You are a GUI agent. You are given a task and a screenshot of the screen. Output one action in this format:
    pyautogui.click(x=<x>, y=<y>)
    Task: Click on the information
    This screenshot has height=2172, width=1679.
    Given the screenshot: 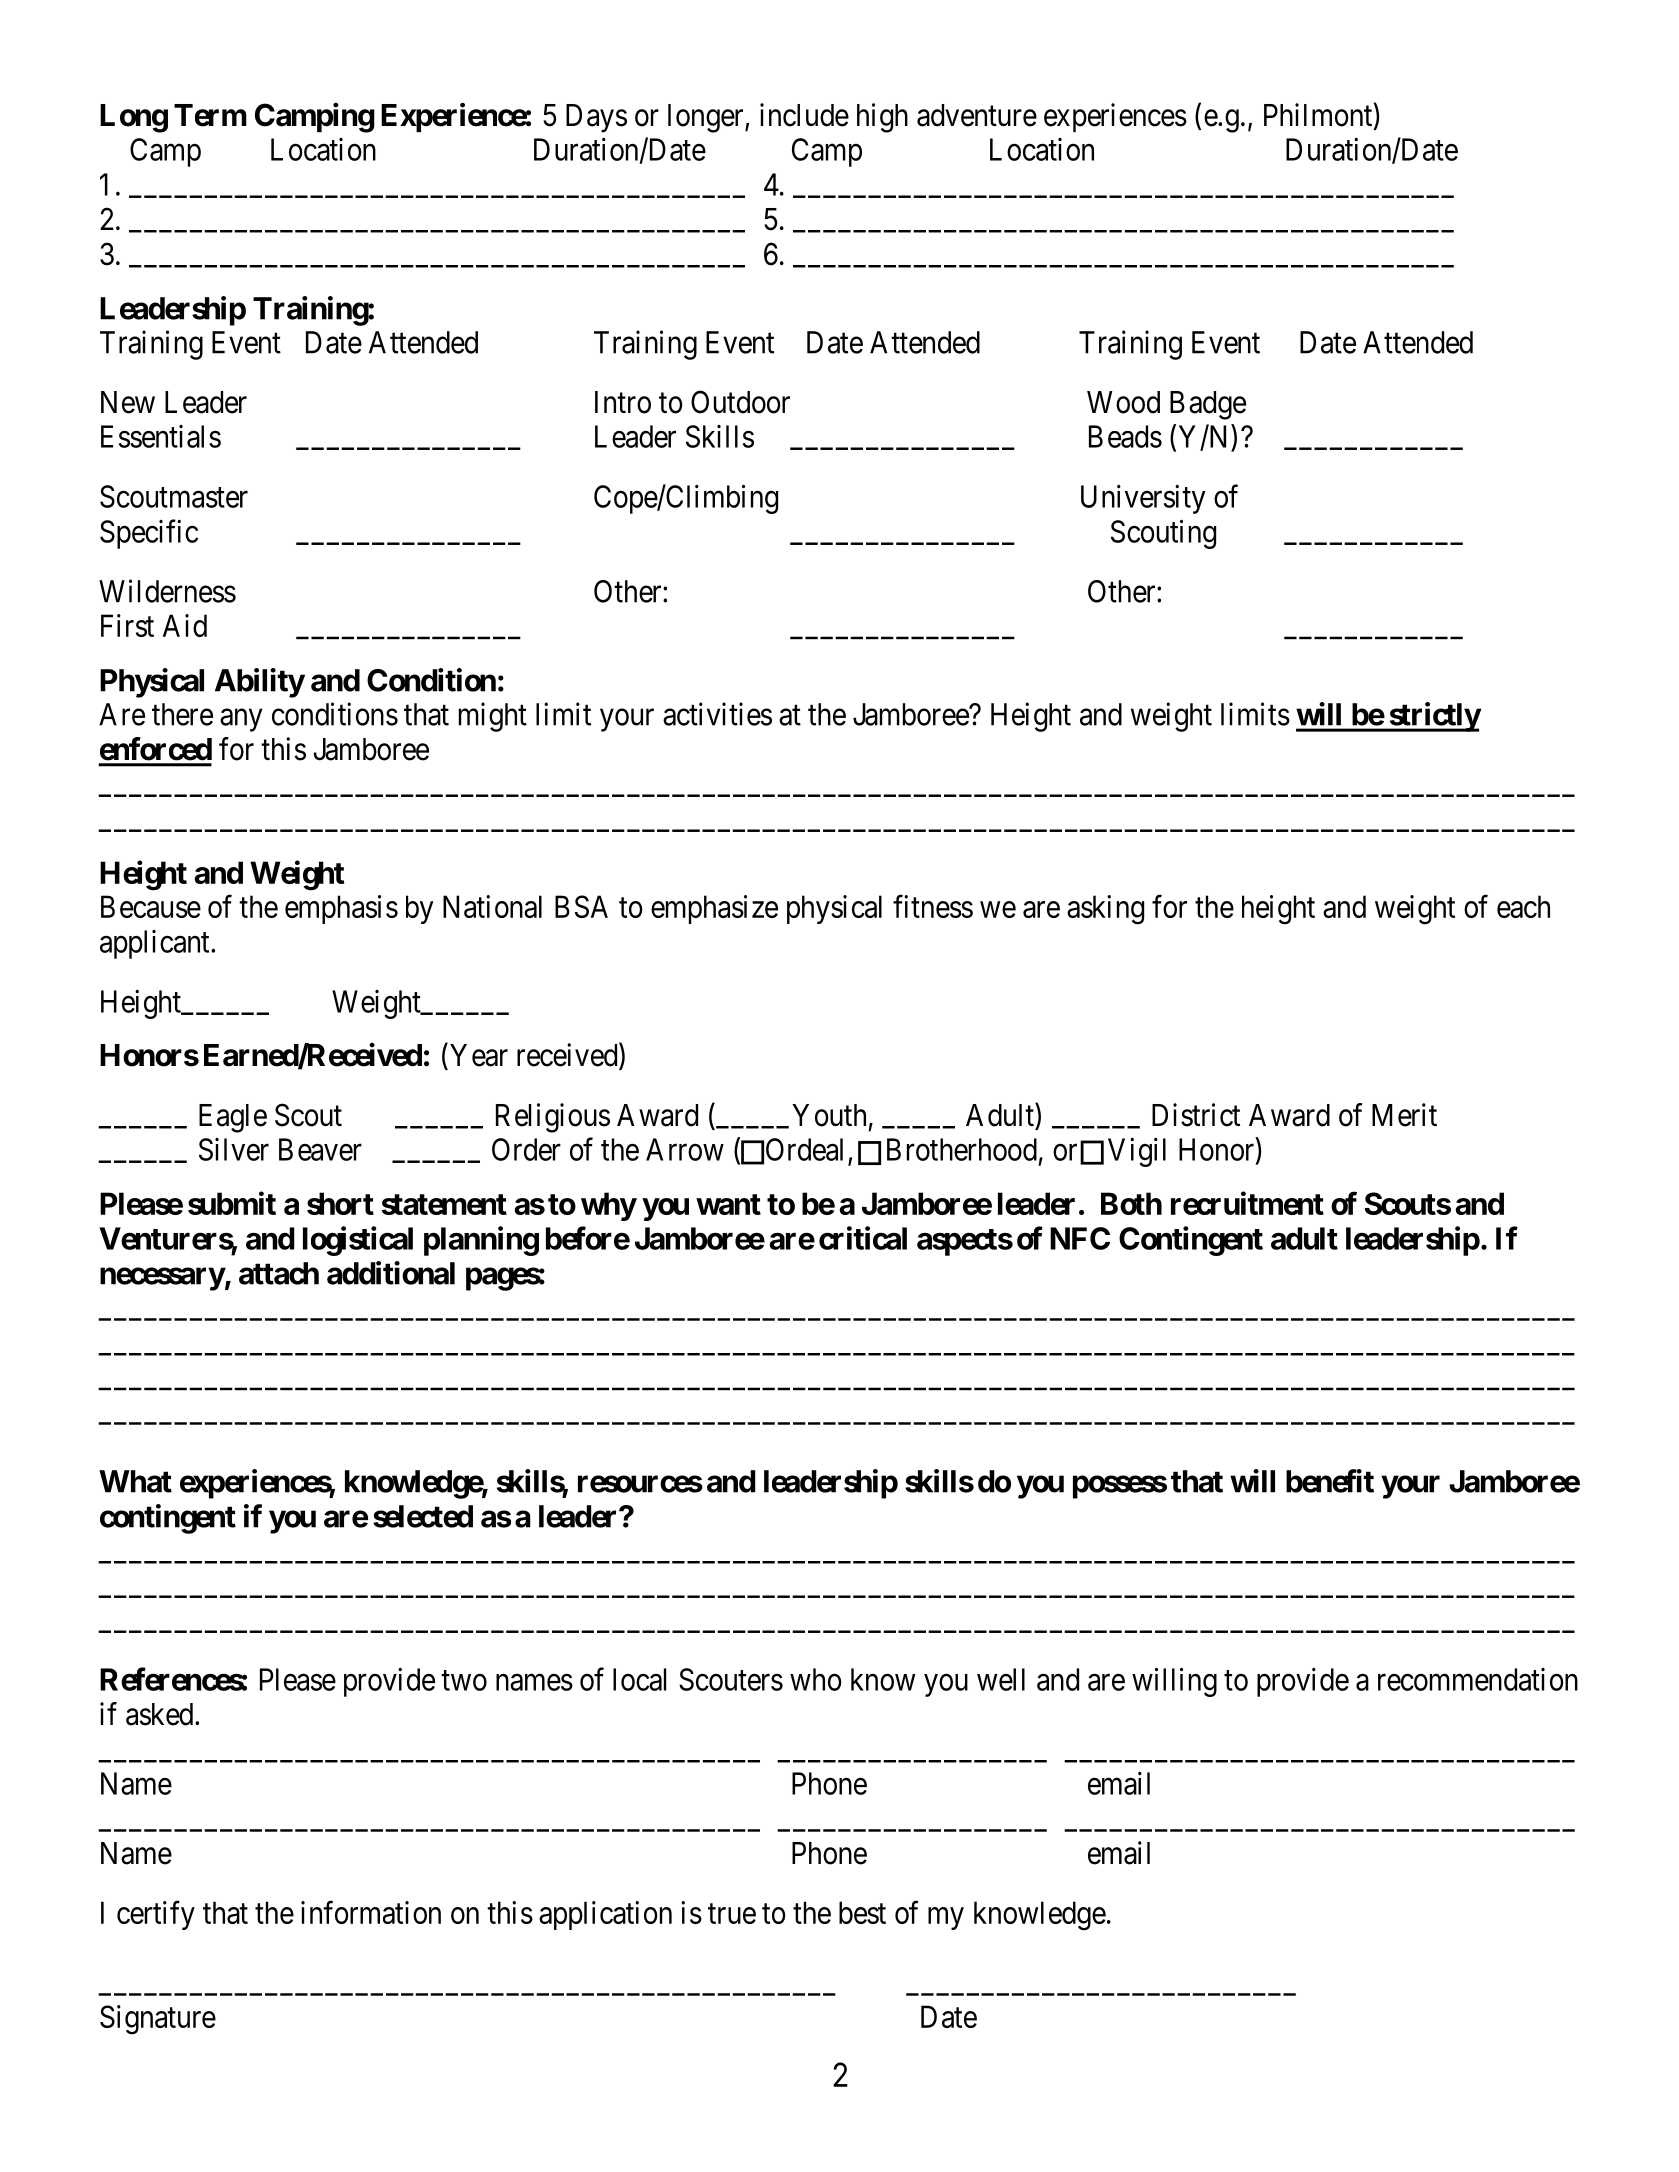 What is the action you would take?
    pyautogui.click(x=371, y=1912)
